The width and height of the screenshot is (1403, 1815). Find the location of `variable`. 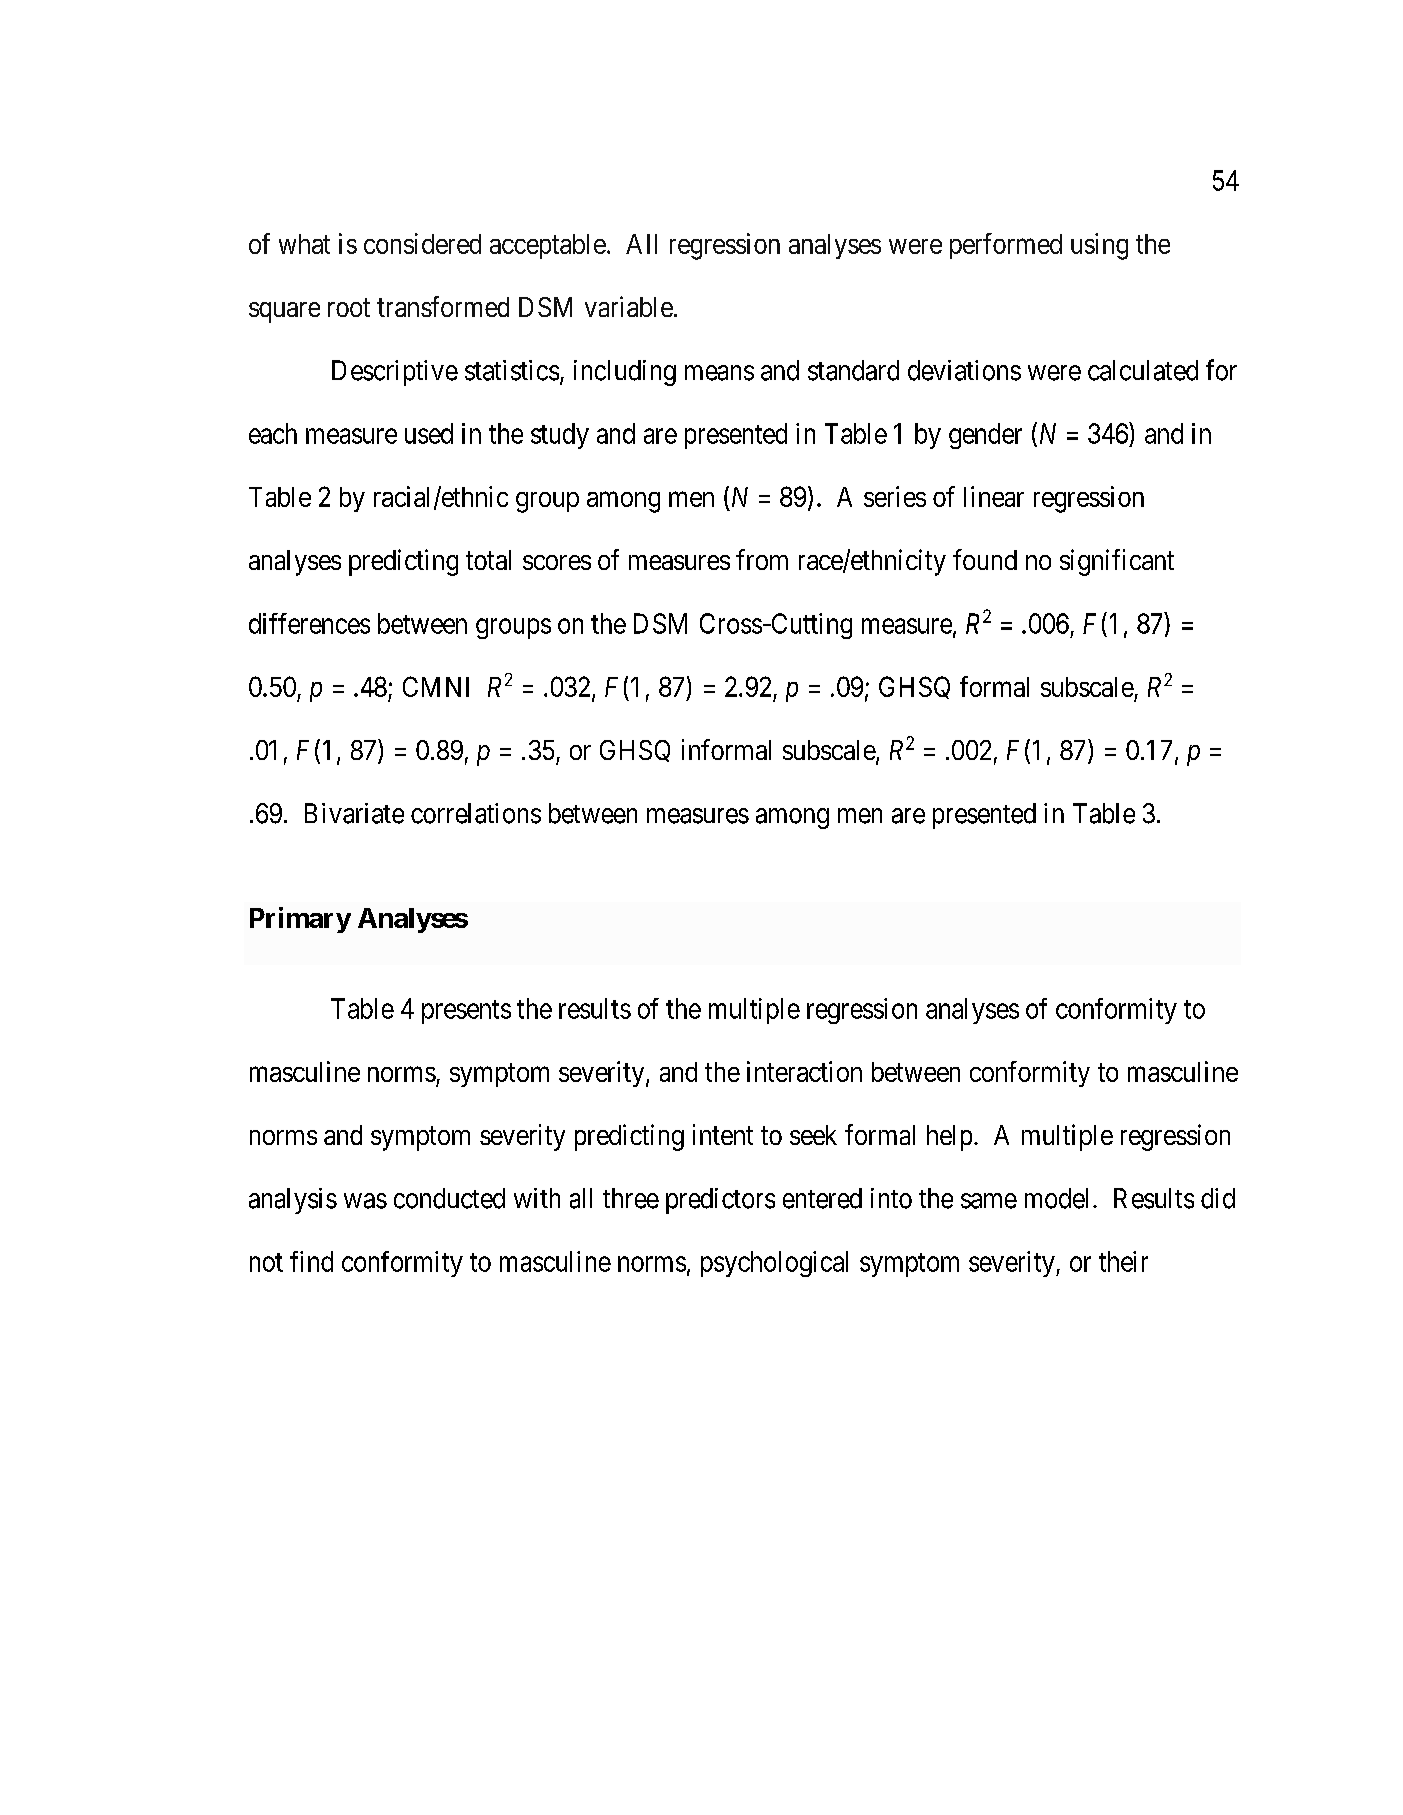

variable is located at coordinates (629, 306).
